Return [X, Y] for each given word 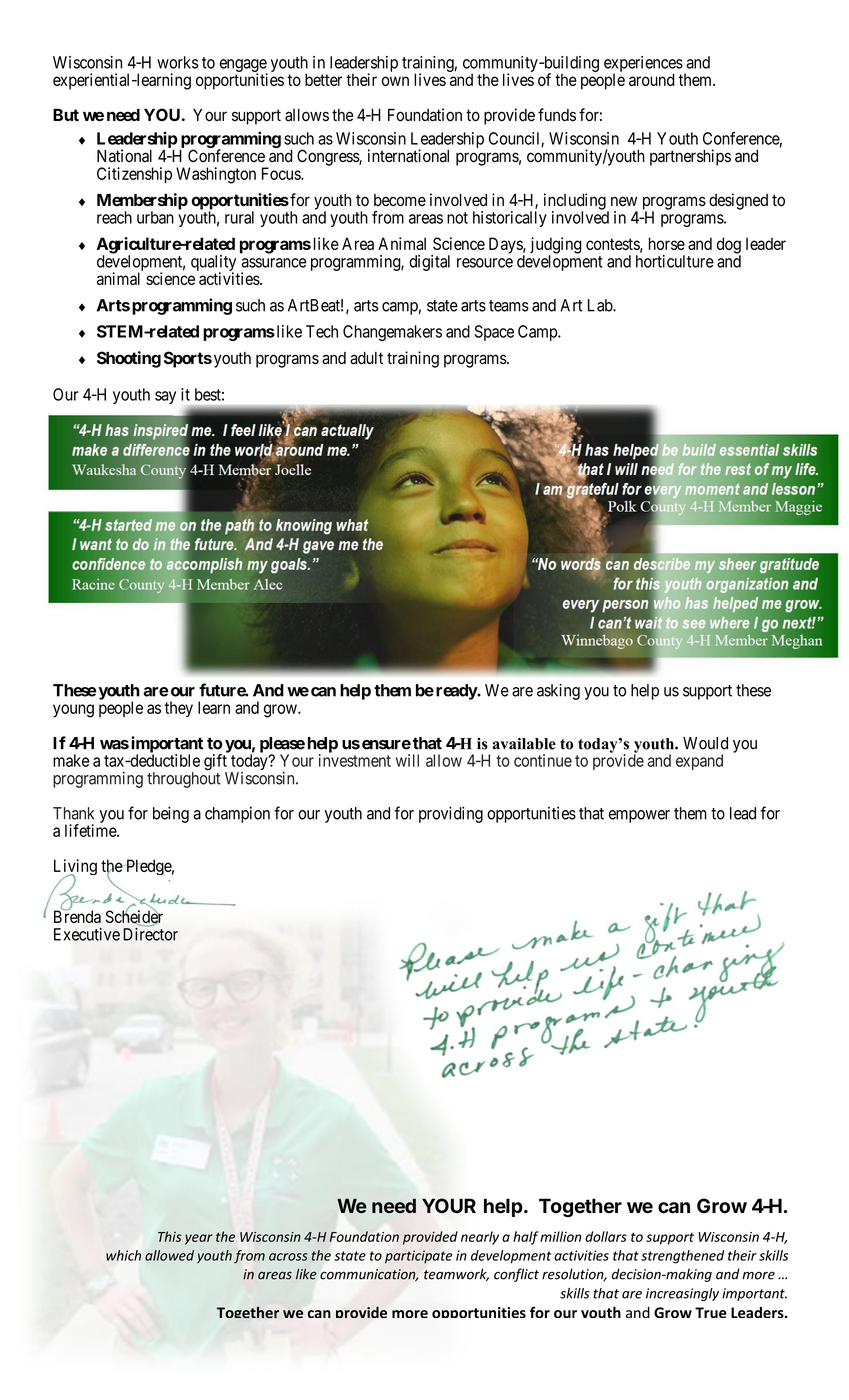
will [407, 760]
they [178, 709]
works [177, 62]
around [652, 79]
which [123, 1255]
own [395, 81]
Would [705, 743]
